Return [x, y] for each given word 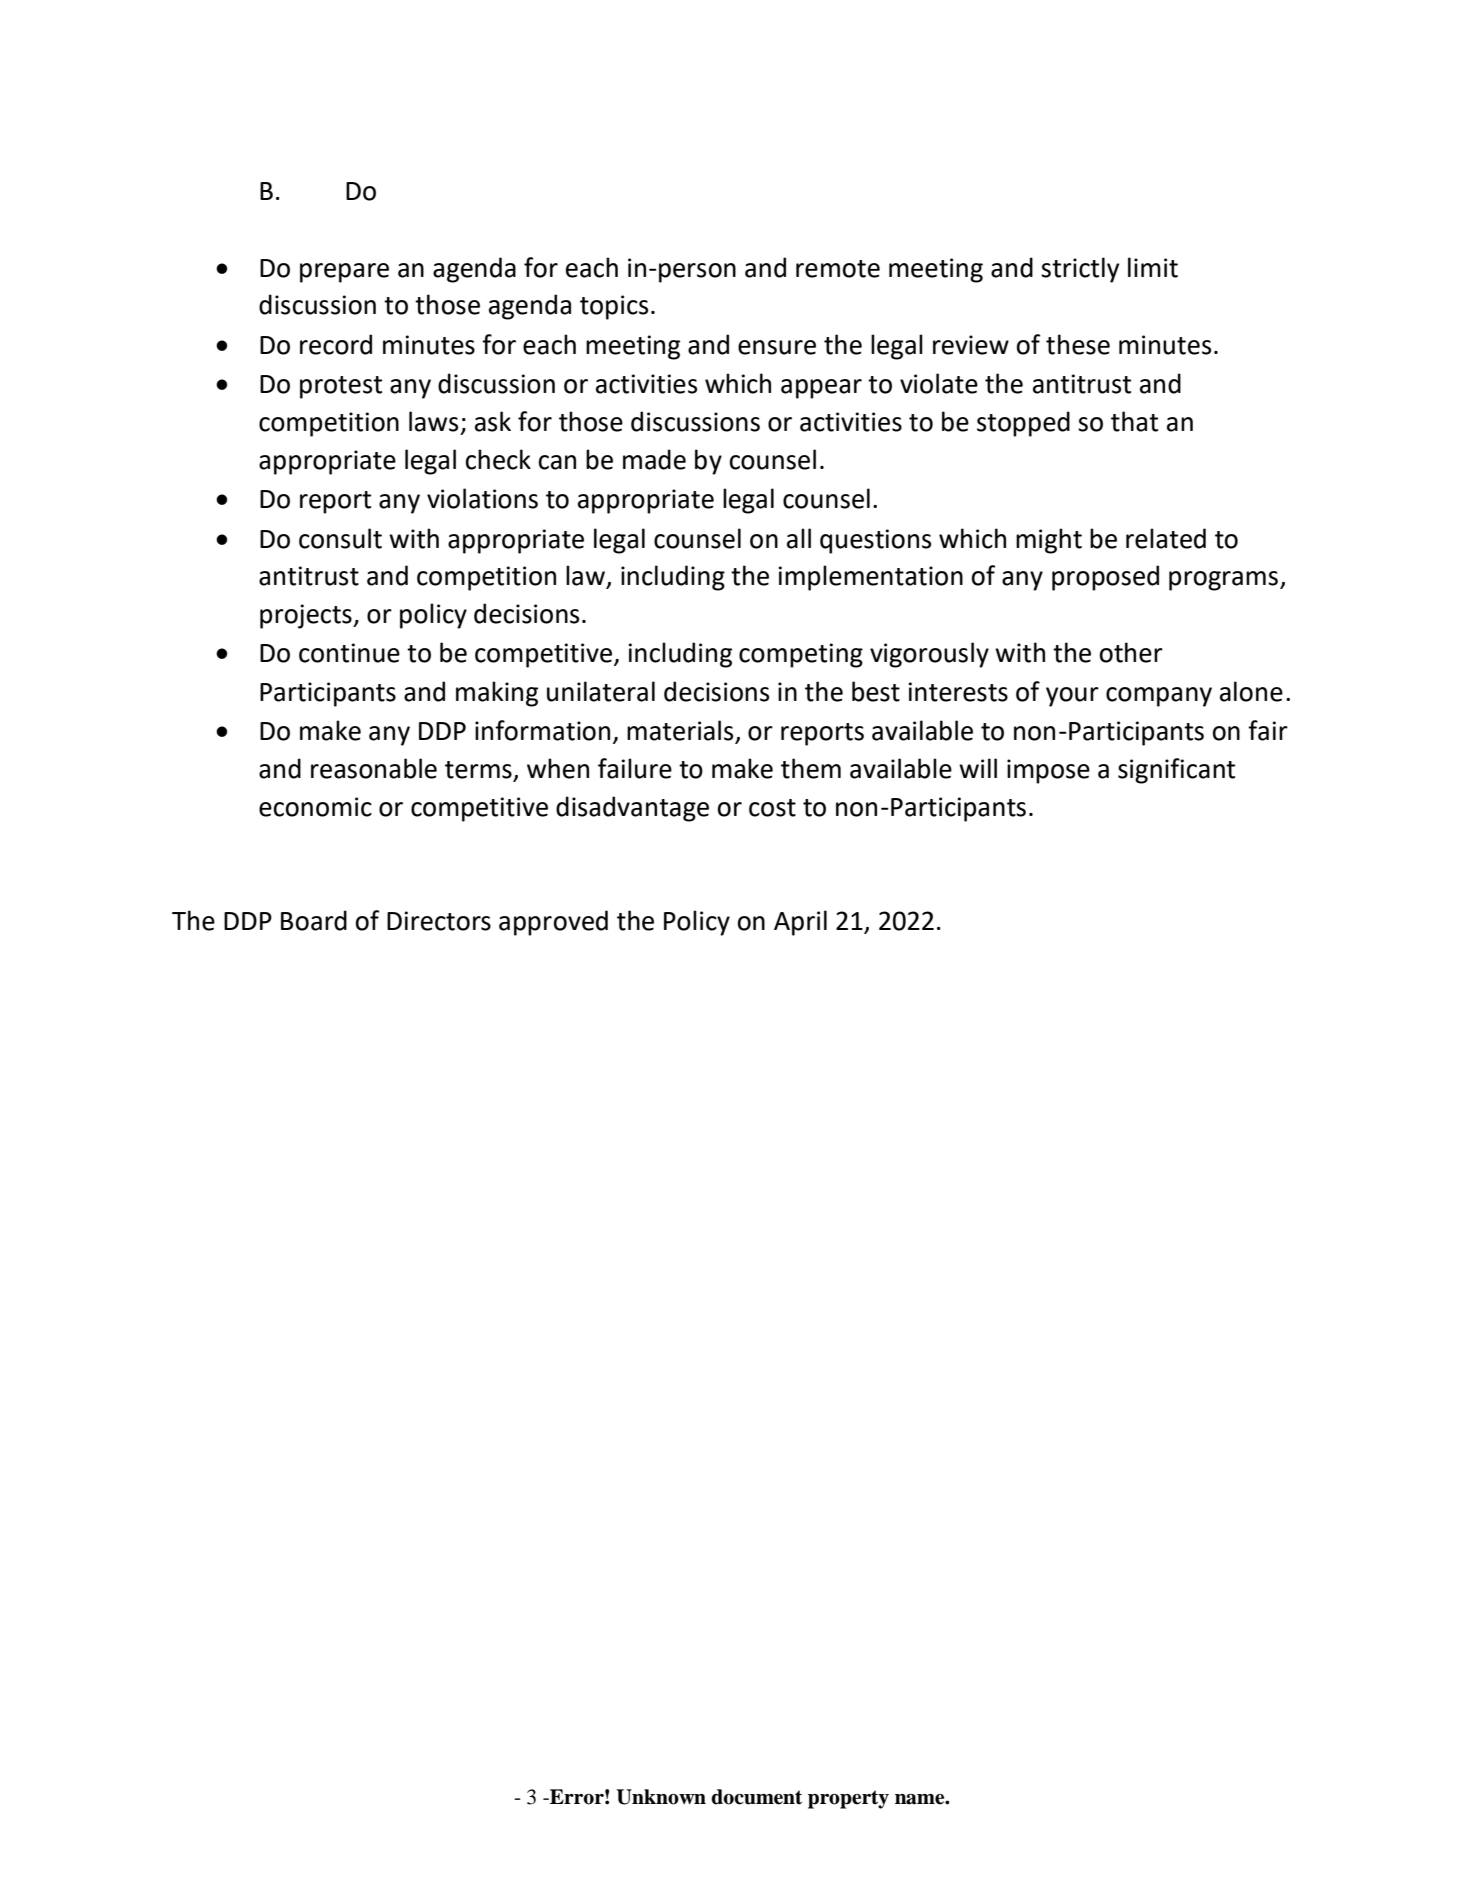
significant [1176, 771]
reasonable [374, 768]
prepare [344, 273]
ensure [777, 347]
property [848, 1799]
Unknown [661, 1797]
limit [1153, 267]
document [756, 1797]
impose [1048, 771]
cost [772, 808]
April [800, 923]
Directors [439, 921]
